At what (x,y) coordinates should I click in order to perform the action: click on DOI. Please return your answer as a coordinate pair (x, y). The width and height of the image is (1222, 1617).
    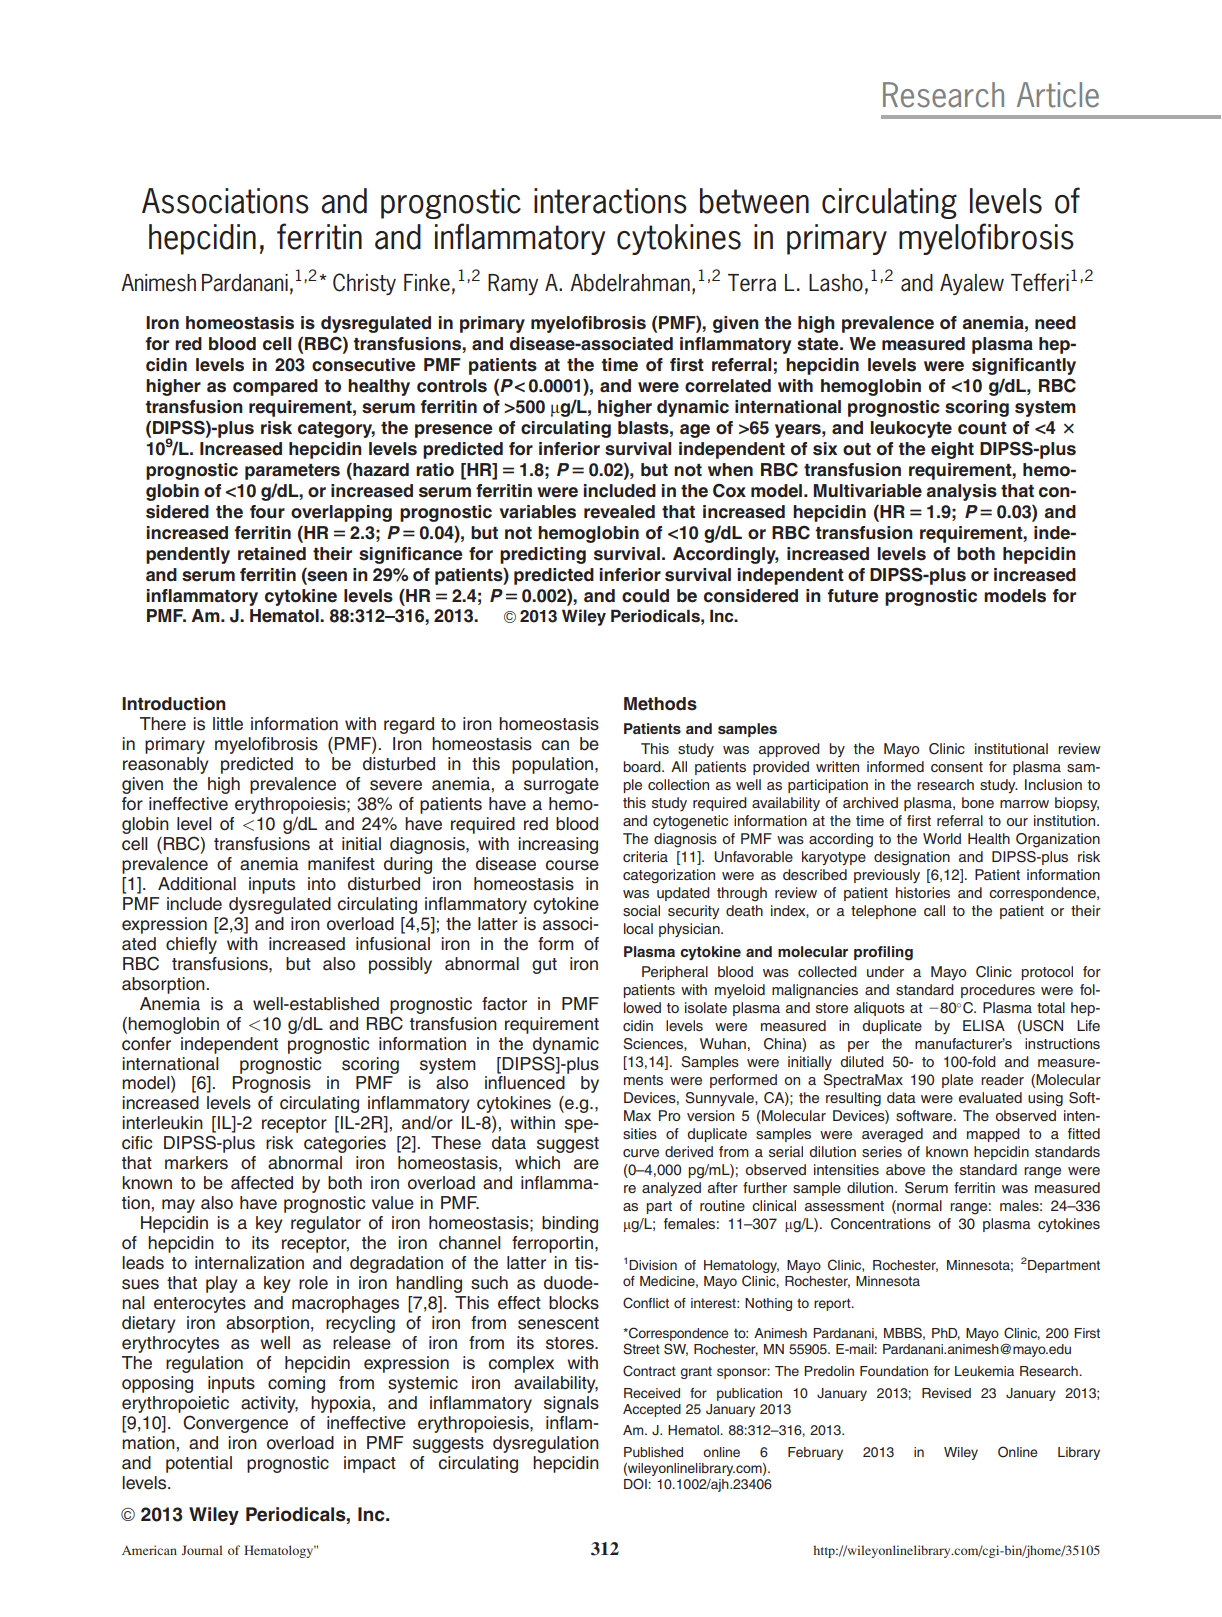
    Looking at the image, I should click on (636, 1484).
